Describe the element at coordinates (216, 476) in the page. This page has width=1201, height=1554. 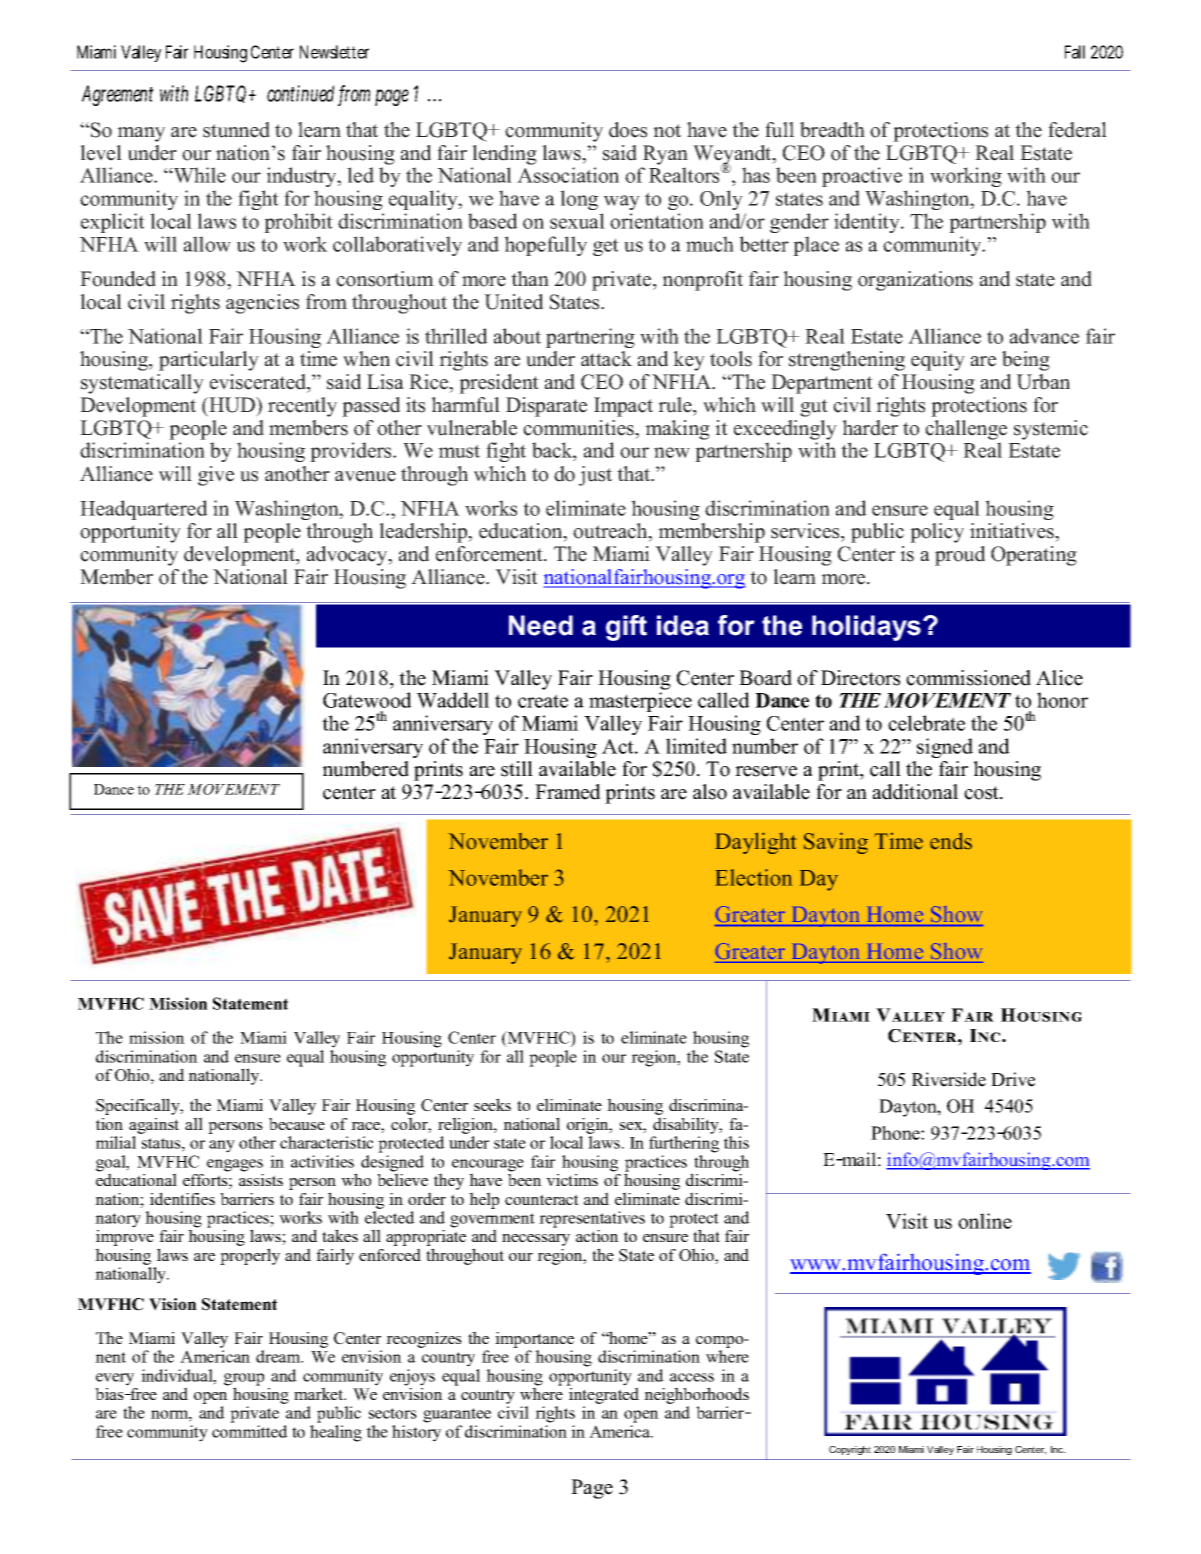
I see `give` at that location.
